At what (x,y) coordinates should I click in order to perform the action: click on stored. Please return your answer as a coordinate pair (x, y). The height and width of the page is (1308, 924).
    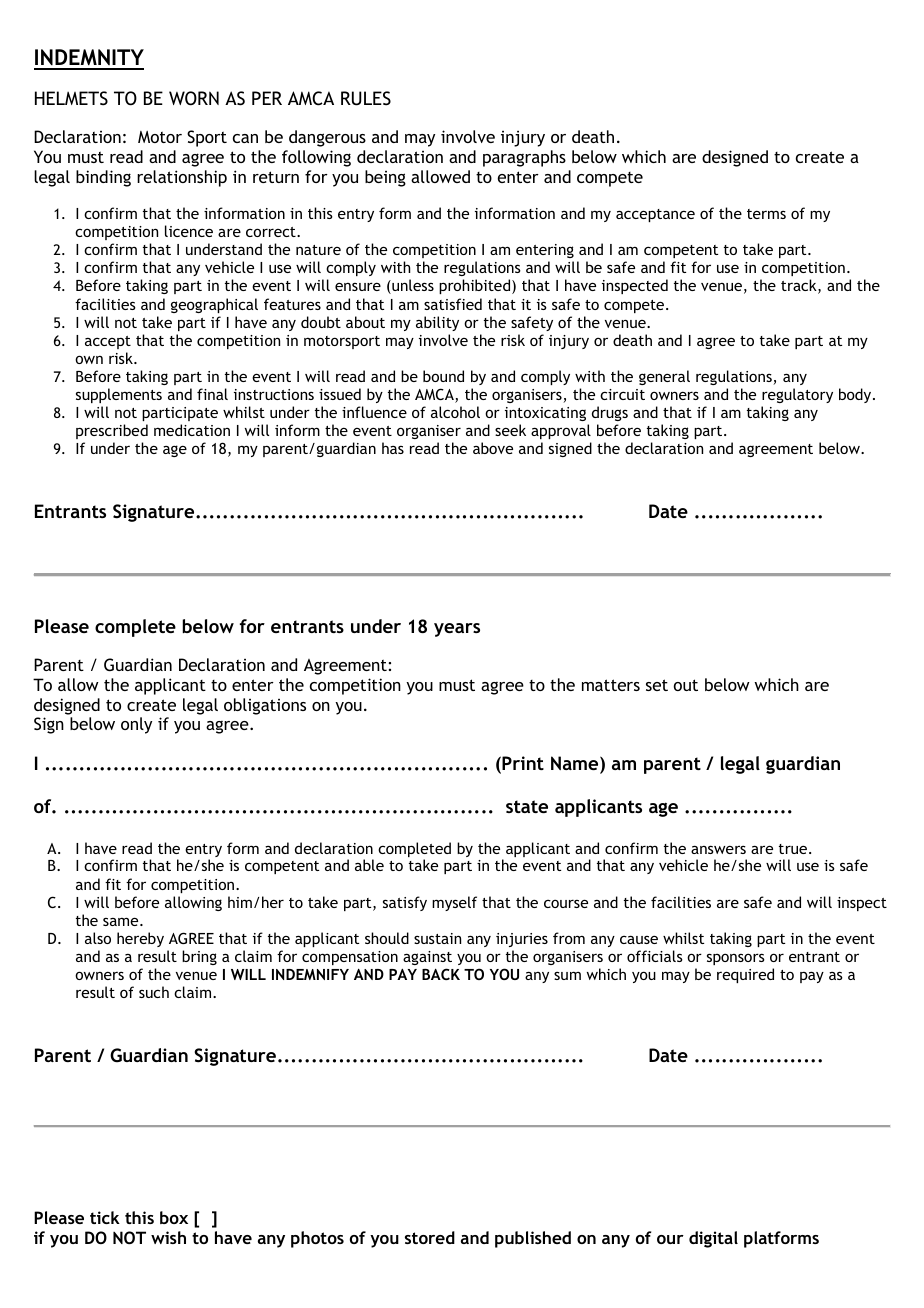
    Looking at the image, I should click on (430, 1237).
